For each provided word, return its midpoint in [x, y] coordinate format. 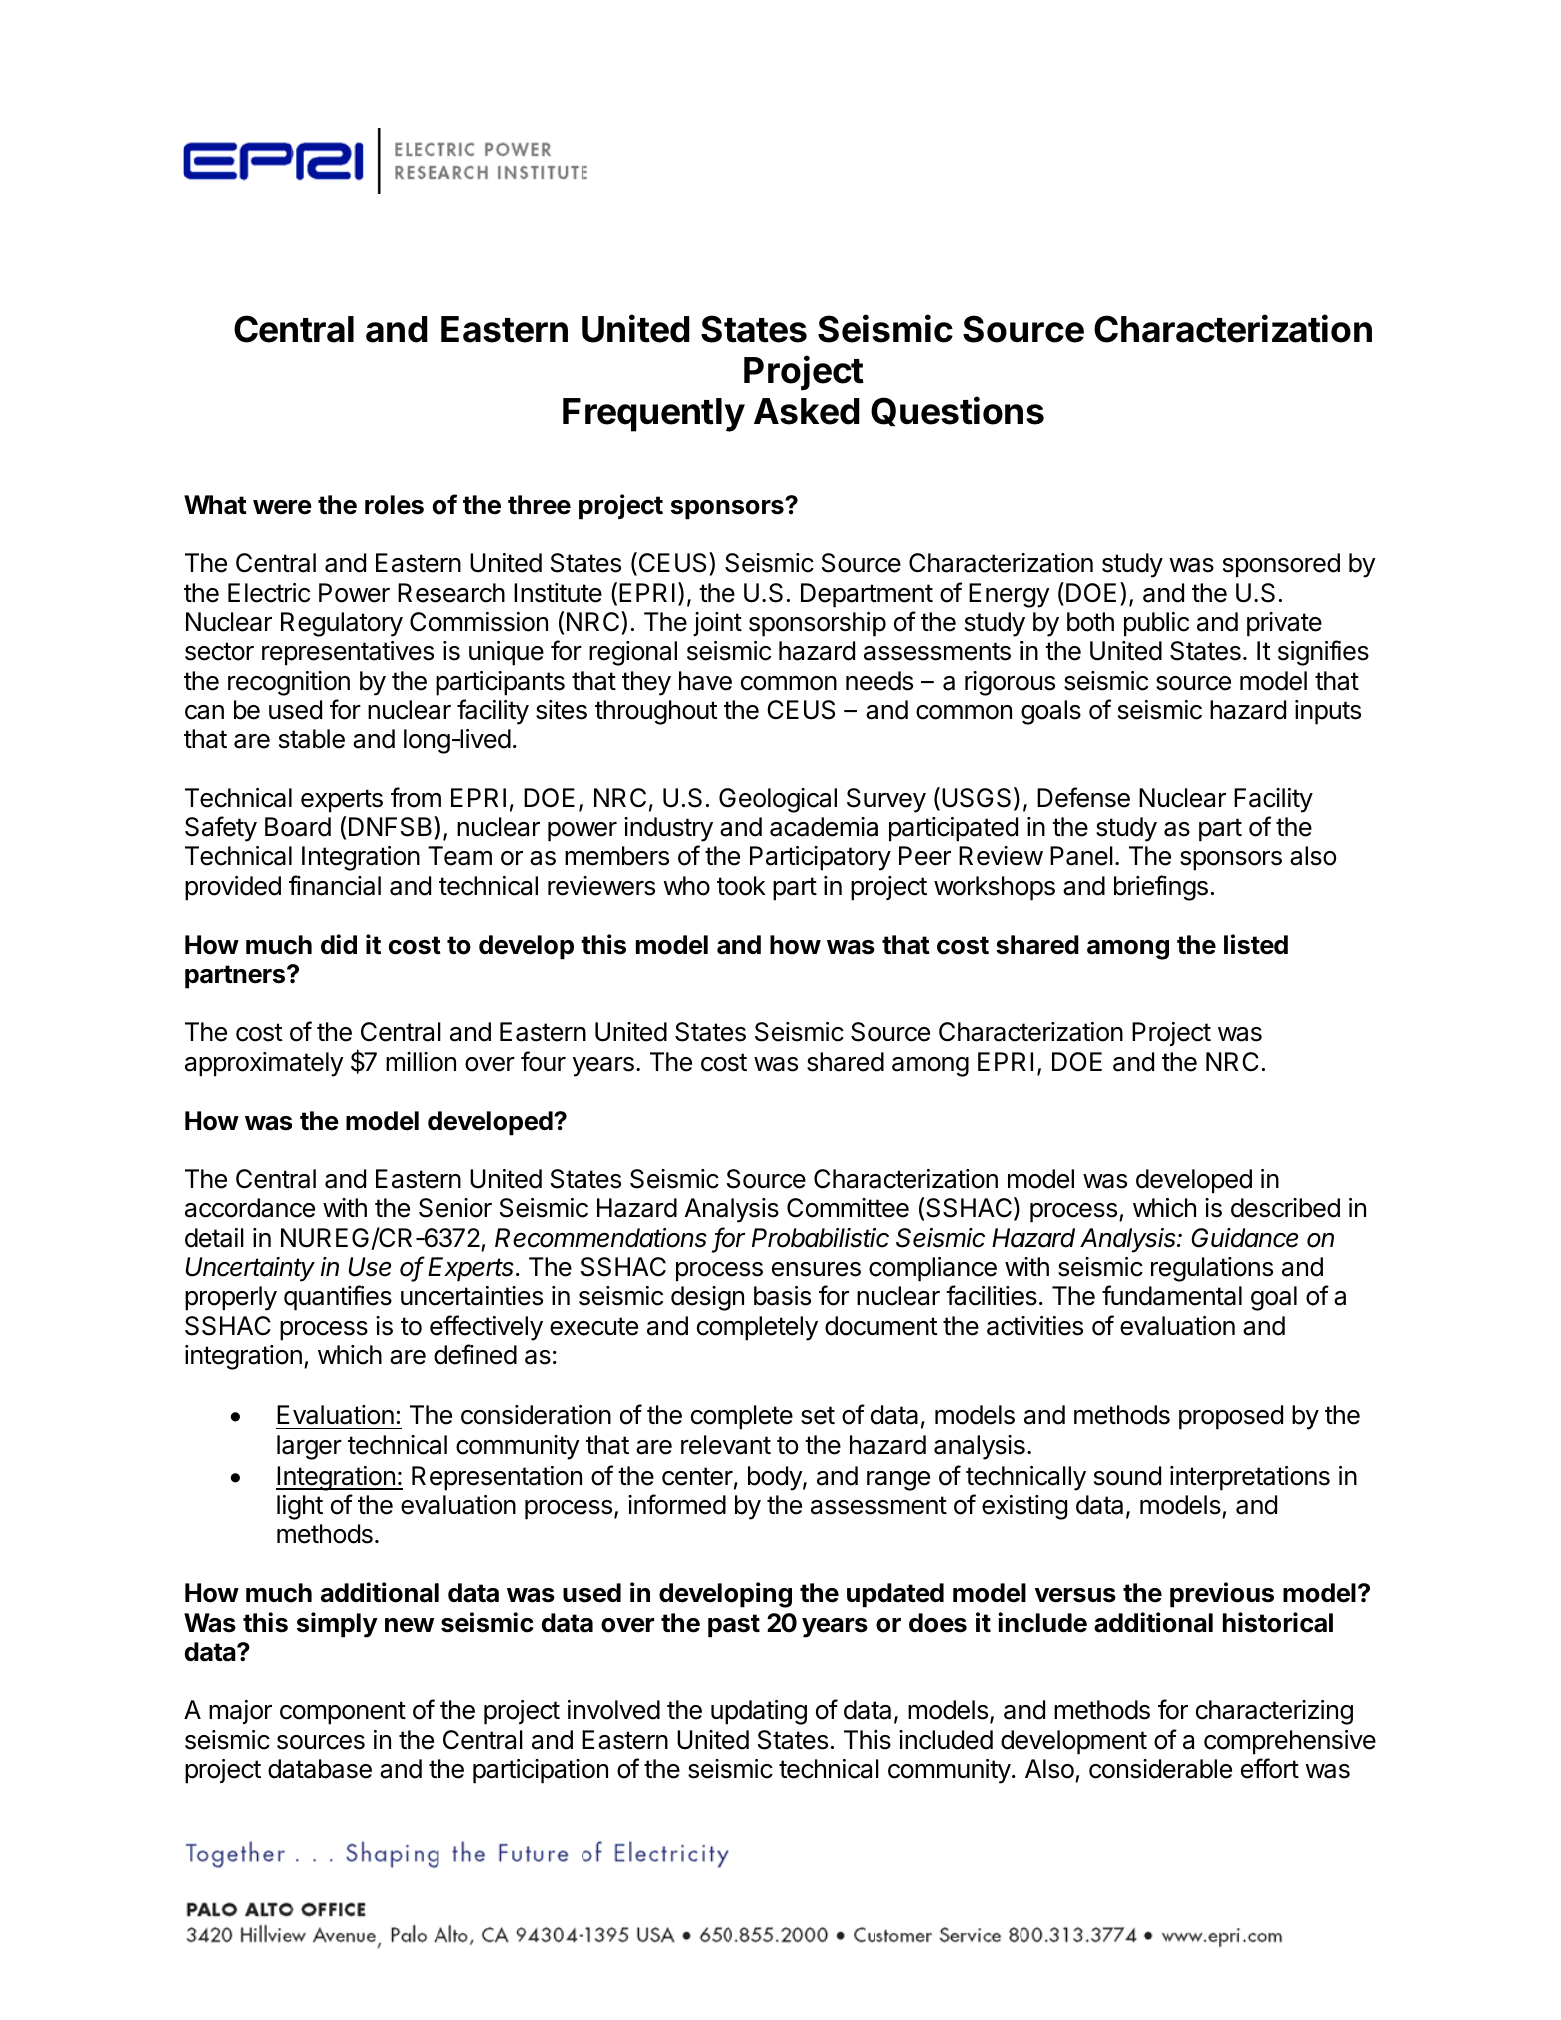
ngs [1188, 891]
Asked [807, 411]
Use [370, 1267]
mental [1205, 1296]
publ [1146, 624]
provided [233, 888]
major [240, 1712]
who [686, 886]
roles [394, 505]
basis [782, 1296]
